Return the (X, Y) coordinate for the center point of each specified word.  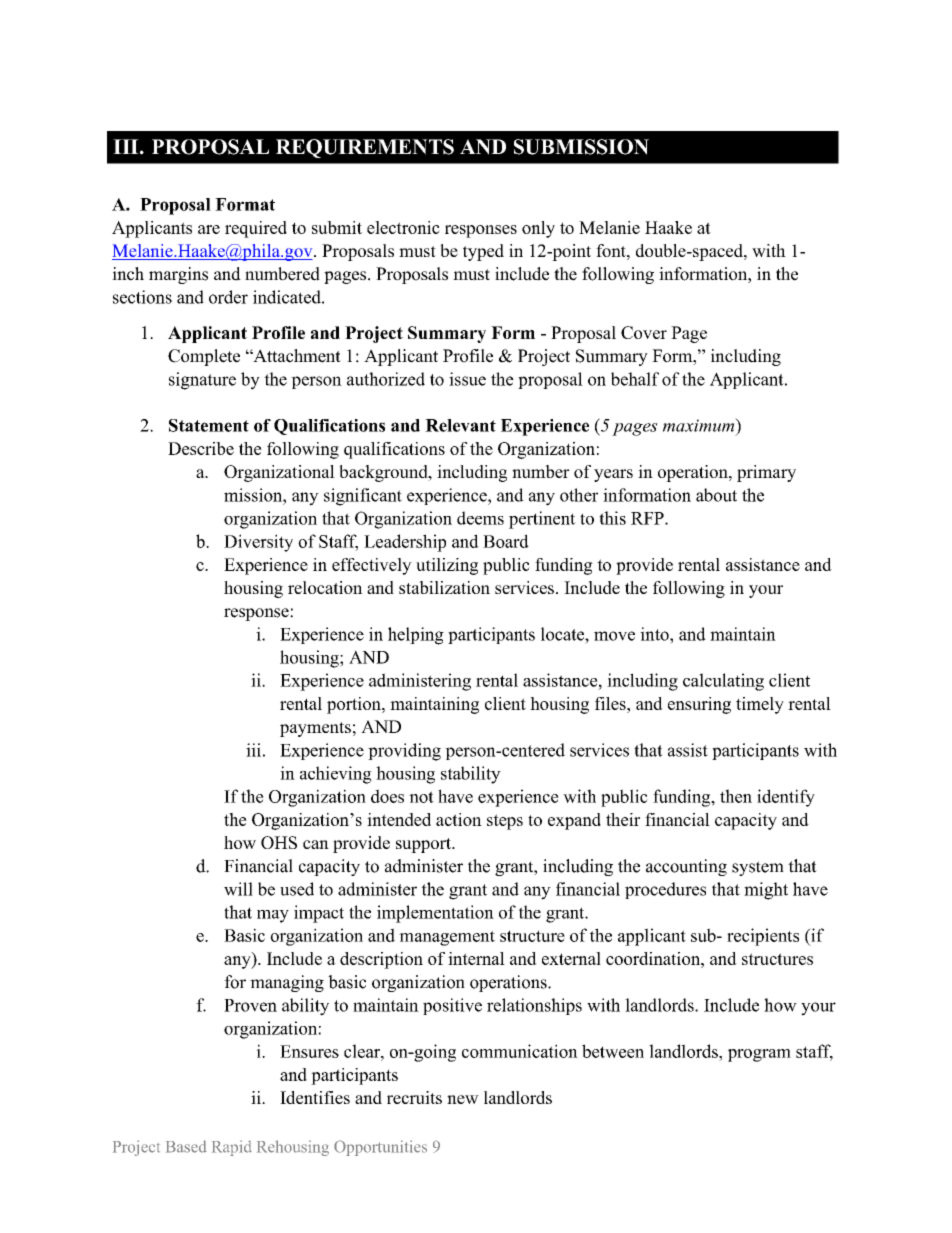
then (736, 796)
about (716, 495)
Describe (201, 448)
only (538, 229)
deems (480, 518)
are (209, 229)
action (459, 819)
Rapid (232, 1148)
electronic (403, 227)
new (463, 1099)
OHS (279, 842)
